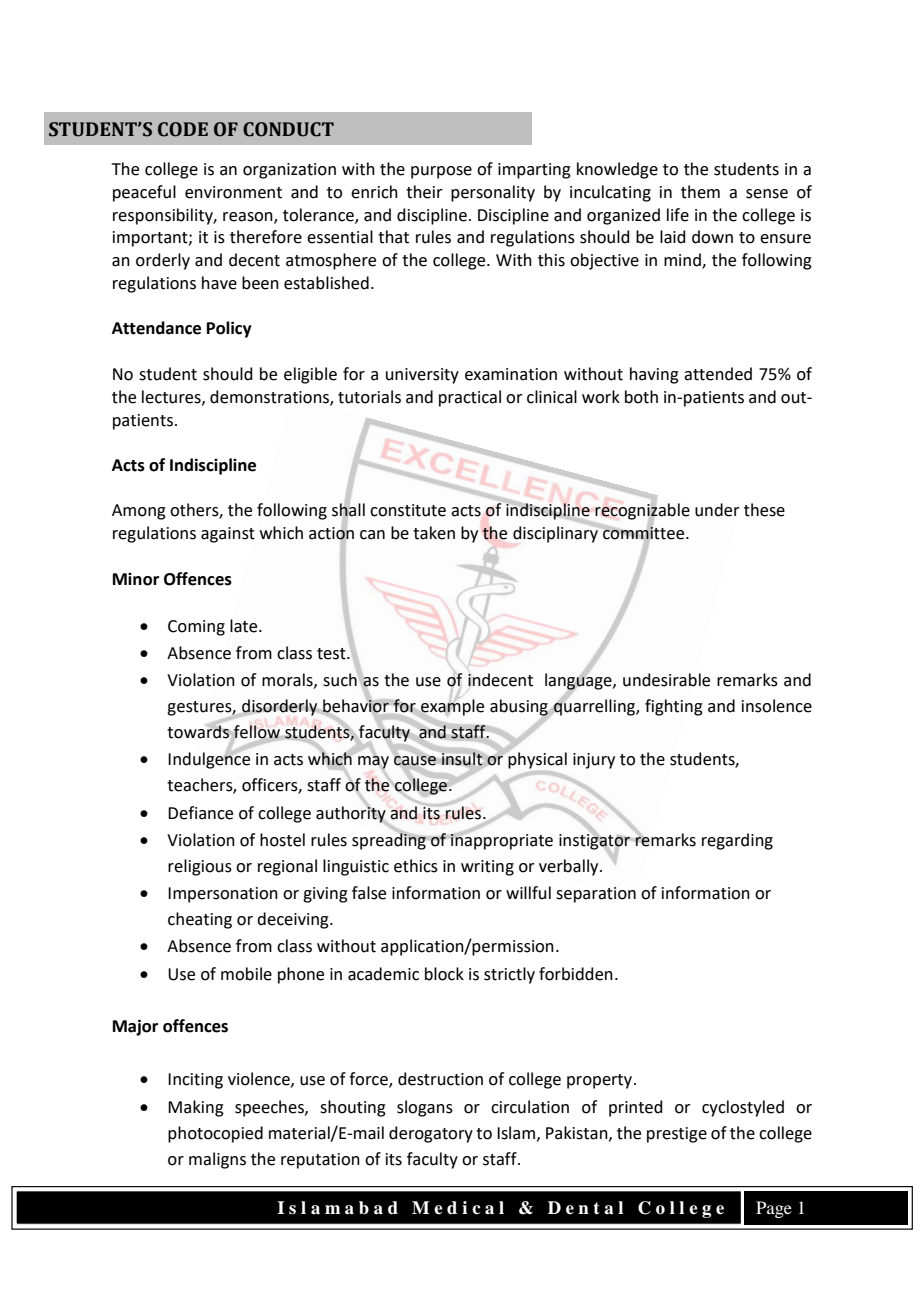  Describe the element at coordinates (172, 397) in the screenshot. I see `lectures` at that location.
